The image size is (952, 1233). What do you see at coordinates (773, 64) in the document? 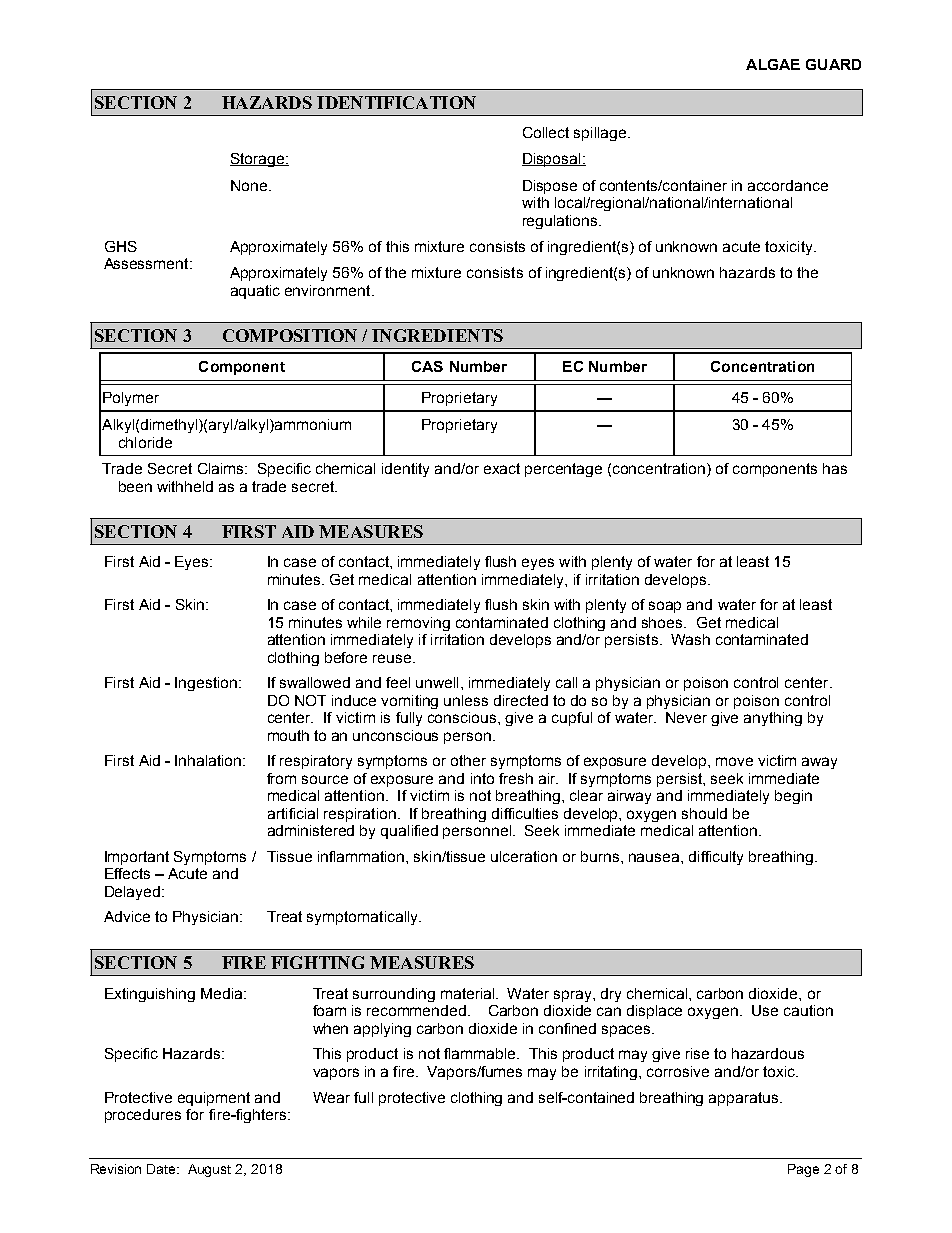
I see `ALGAE` at bounding box center [773, 64].
